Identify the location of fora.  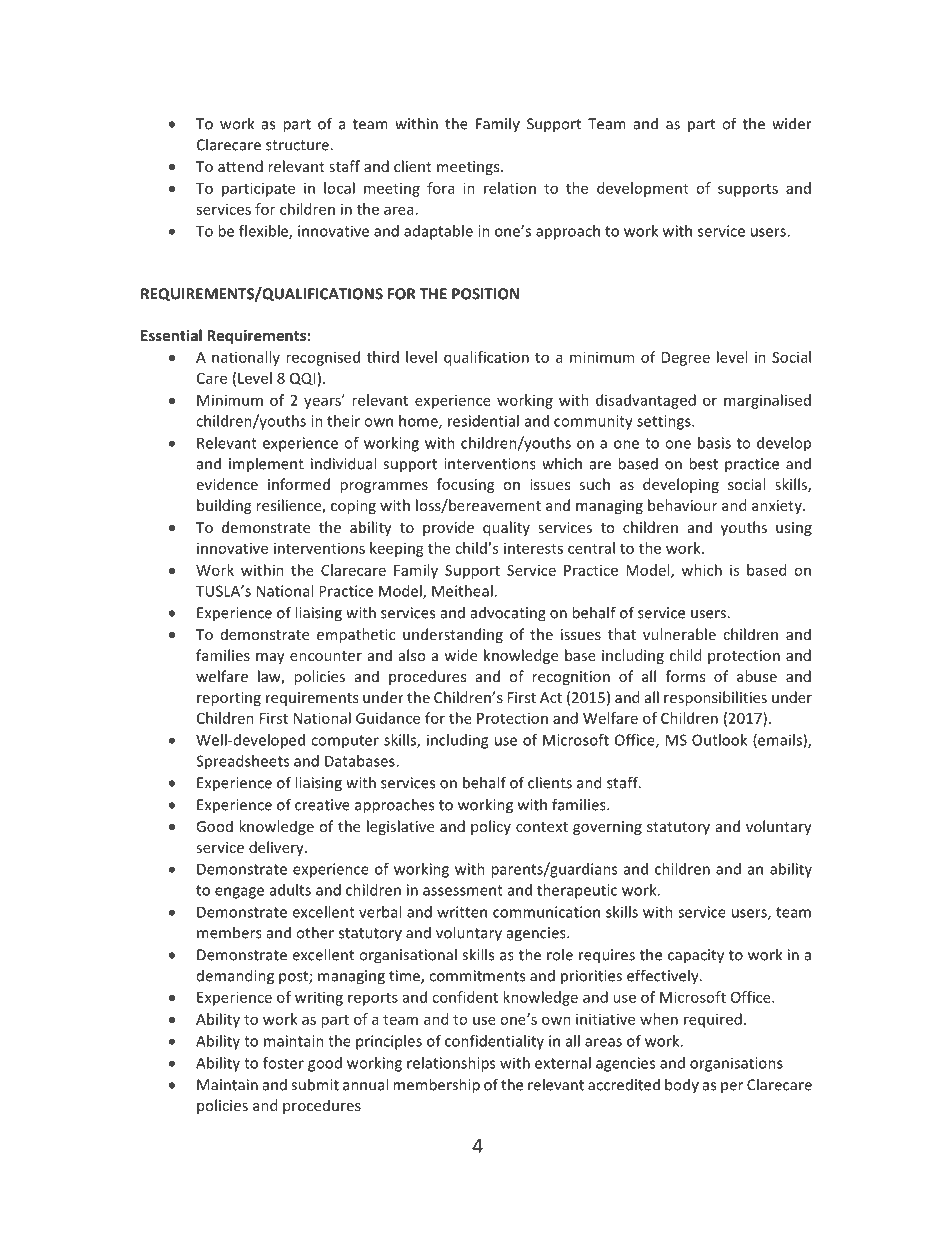
(440, 188).
